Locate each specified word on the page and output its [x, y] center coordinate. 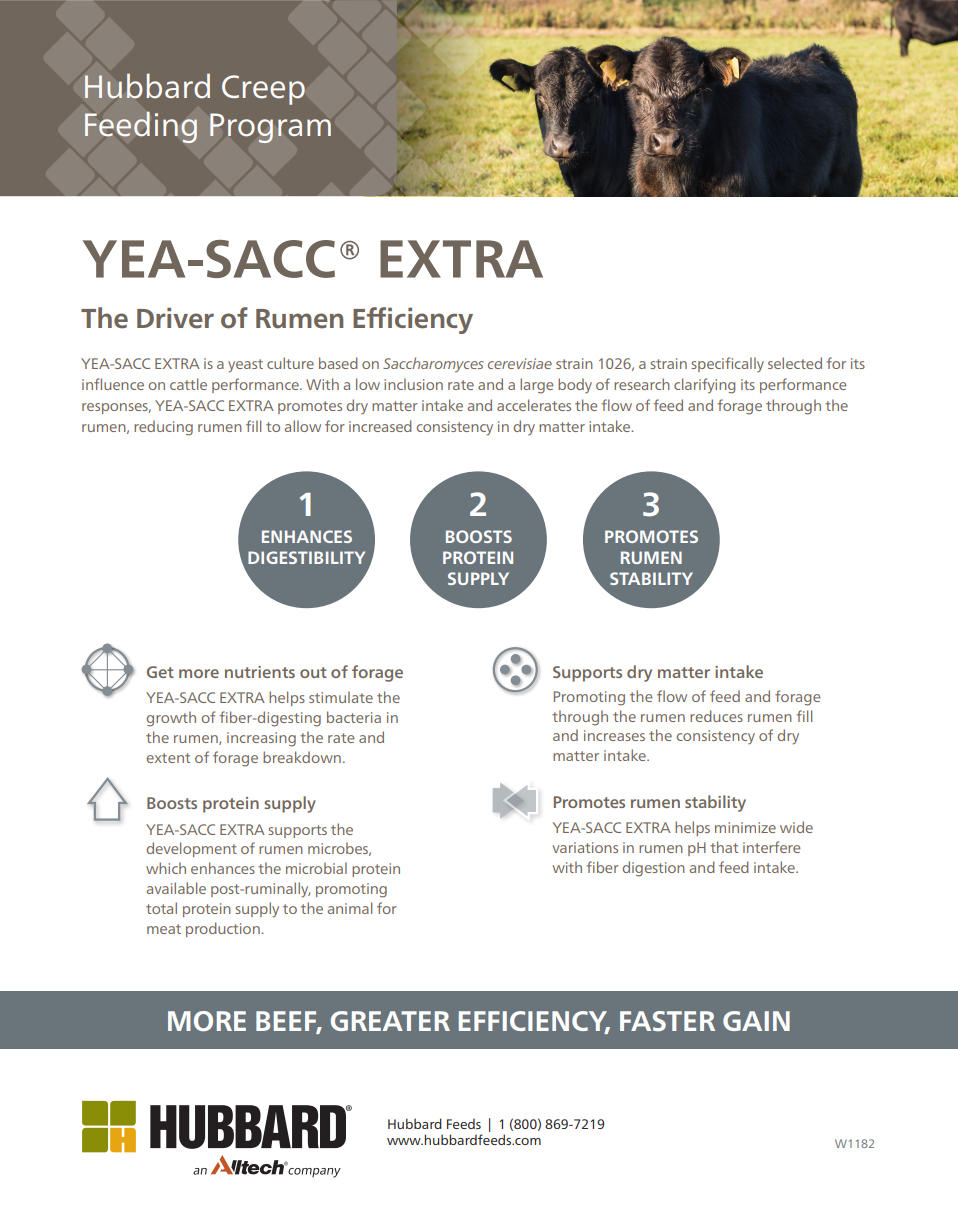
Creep [263, 90]
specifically [727, 365]
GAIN [756, 1021]
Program [270, 128]
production [224, 929]
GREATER [390, 1021]
